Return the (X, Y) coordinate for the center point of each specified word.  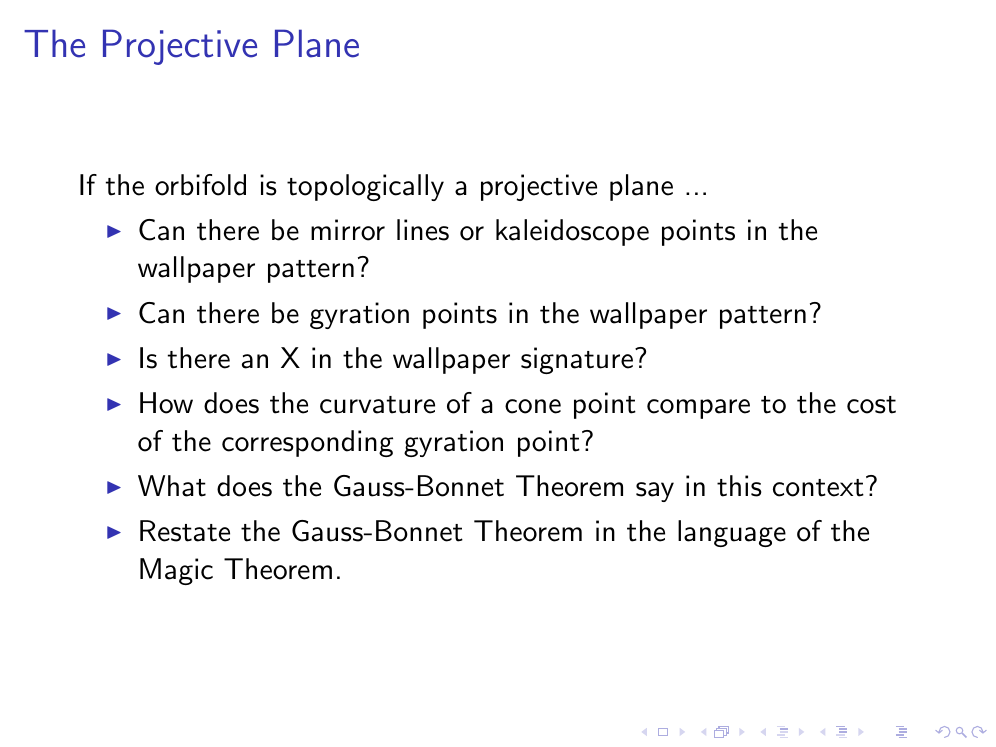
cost (871, 405)
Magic (176, 571)
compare (698, 409)
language (732, 533)
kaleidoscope (572, 232)
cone (533, 406)
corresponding (307, 443)
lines (423, 230)
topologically (365, 187)
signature (577, 360)
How (166, 403)
